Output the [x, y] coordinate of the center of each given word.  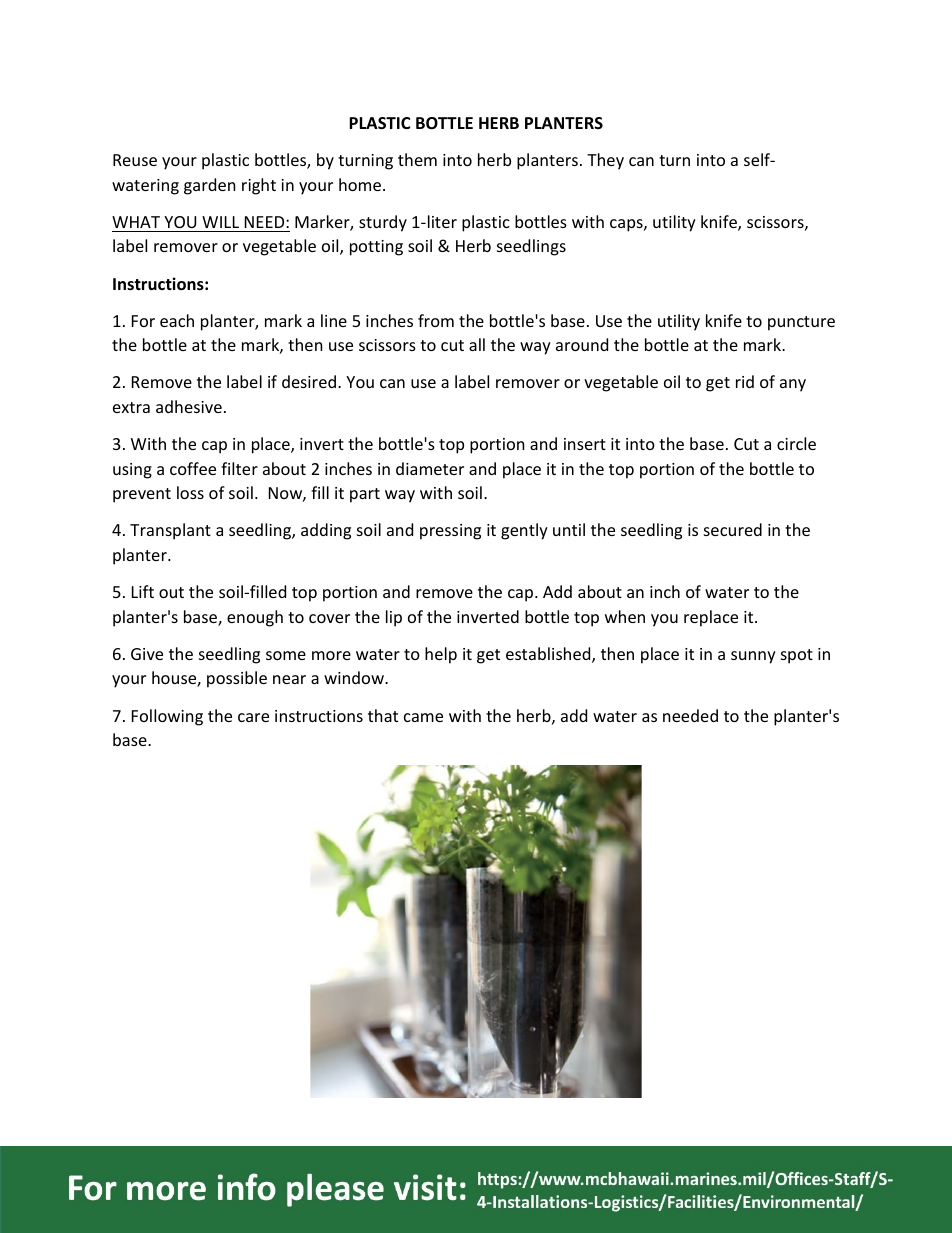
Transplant [170, 531]
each [177, 320]
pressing [450, 532]
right [259, 186]
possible [237, 679]
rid [745, 381]
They [605, 161]
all [477, 344]
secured [733, 529]
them [417, 159]
